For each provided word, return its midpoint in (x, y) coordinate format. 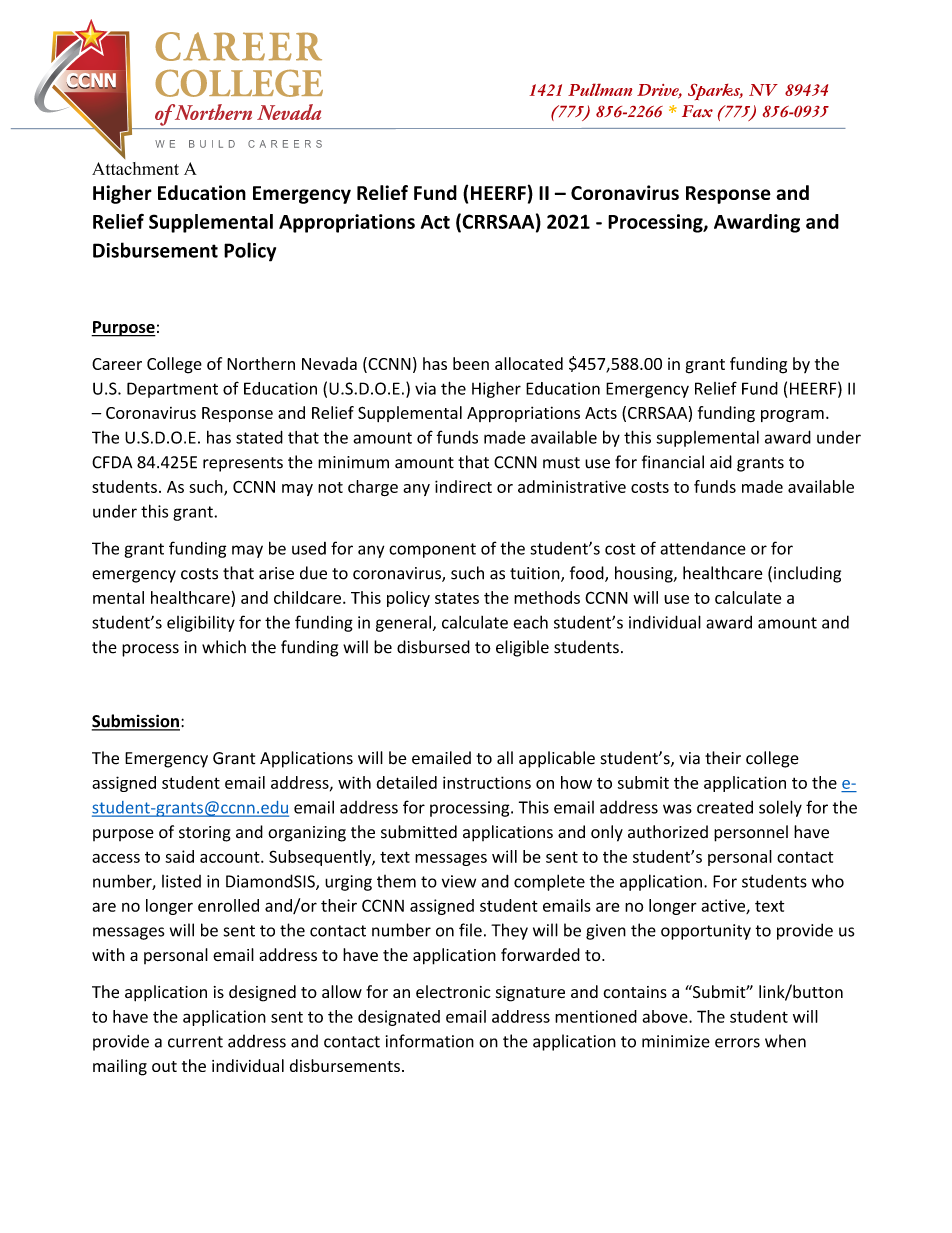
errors (737, 1043)
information (430, 1041)
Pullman (600, 89)
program (792, 416)
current (195, 1042)
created (725, 807)
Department (172, 390)
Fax (697, 111)
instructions (487, 782)
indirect (463, 486)
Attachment (135, 168)
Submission (136, 722)
